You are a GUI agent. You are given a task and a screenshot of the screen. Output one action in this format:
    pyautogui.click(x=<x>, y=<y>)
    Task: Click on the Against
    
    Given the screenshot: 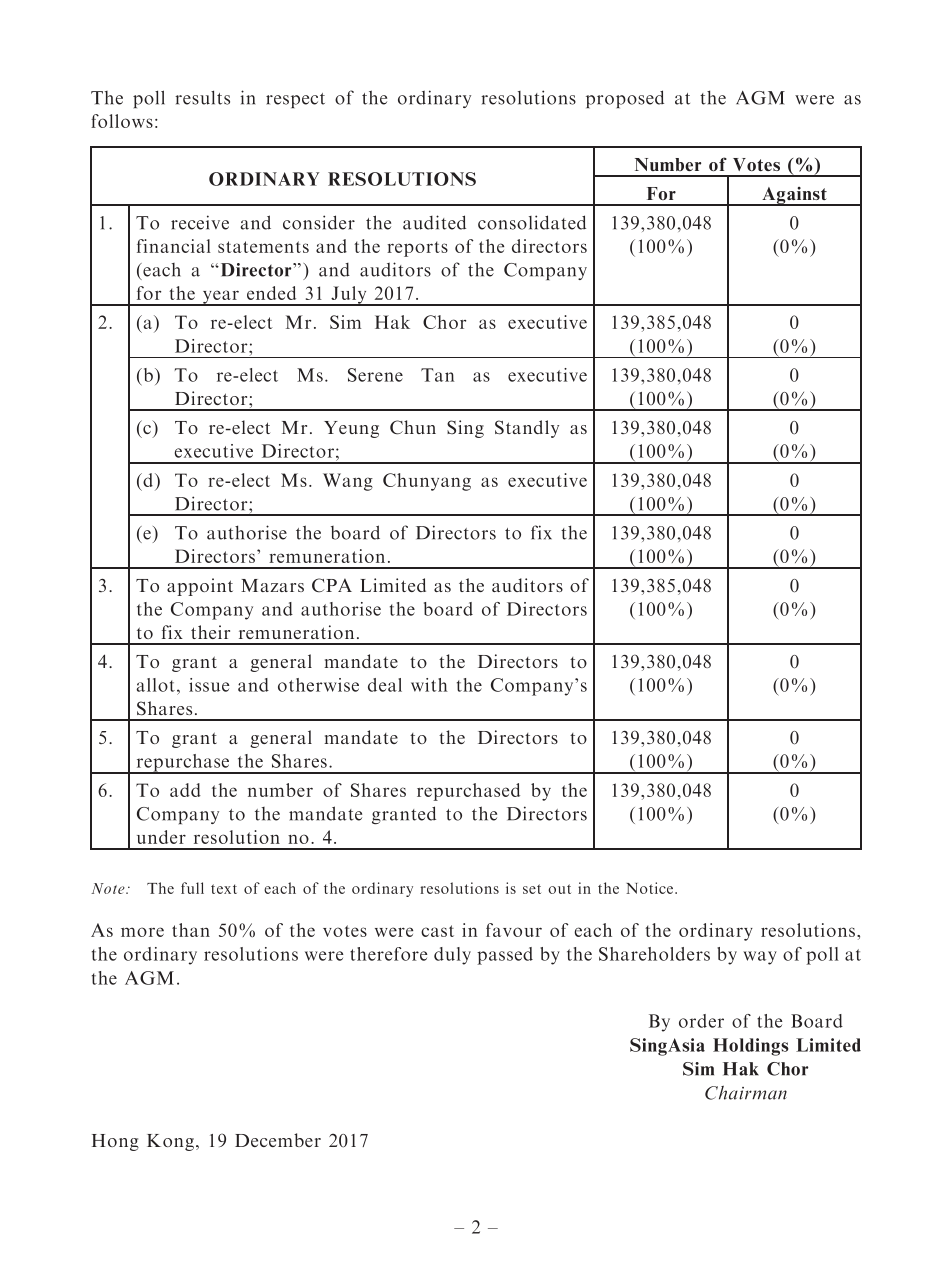 What is the action you would take?
    pyautogui.click(x=794, y=196)
